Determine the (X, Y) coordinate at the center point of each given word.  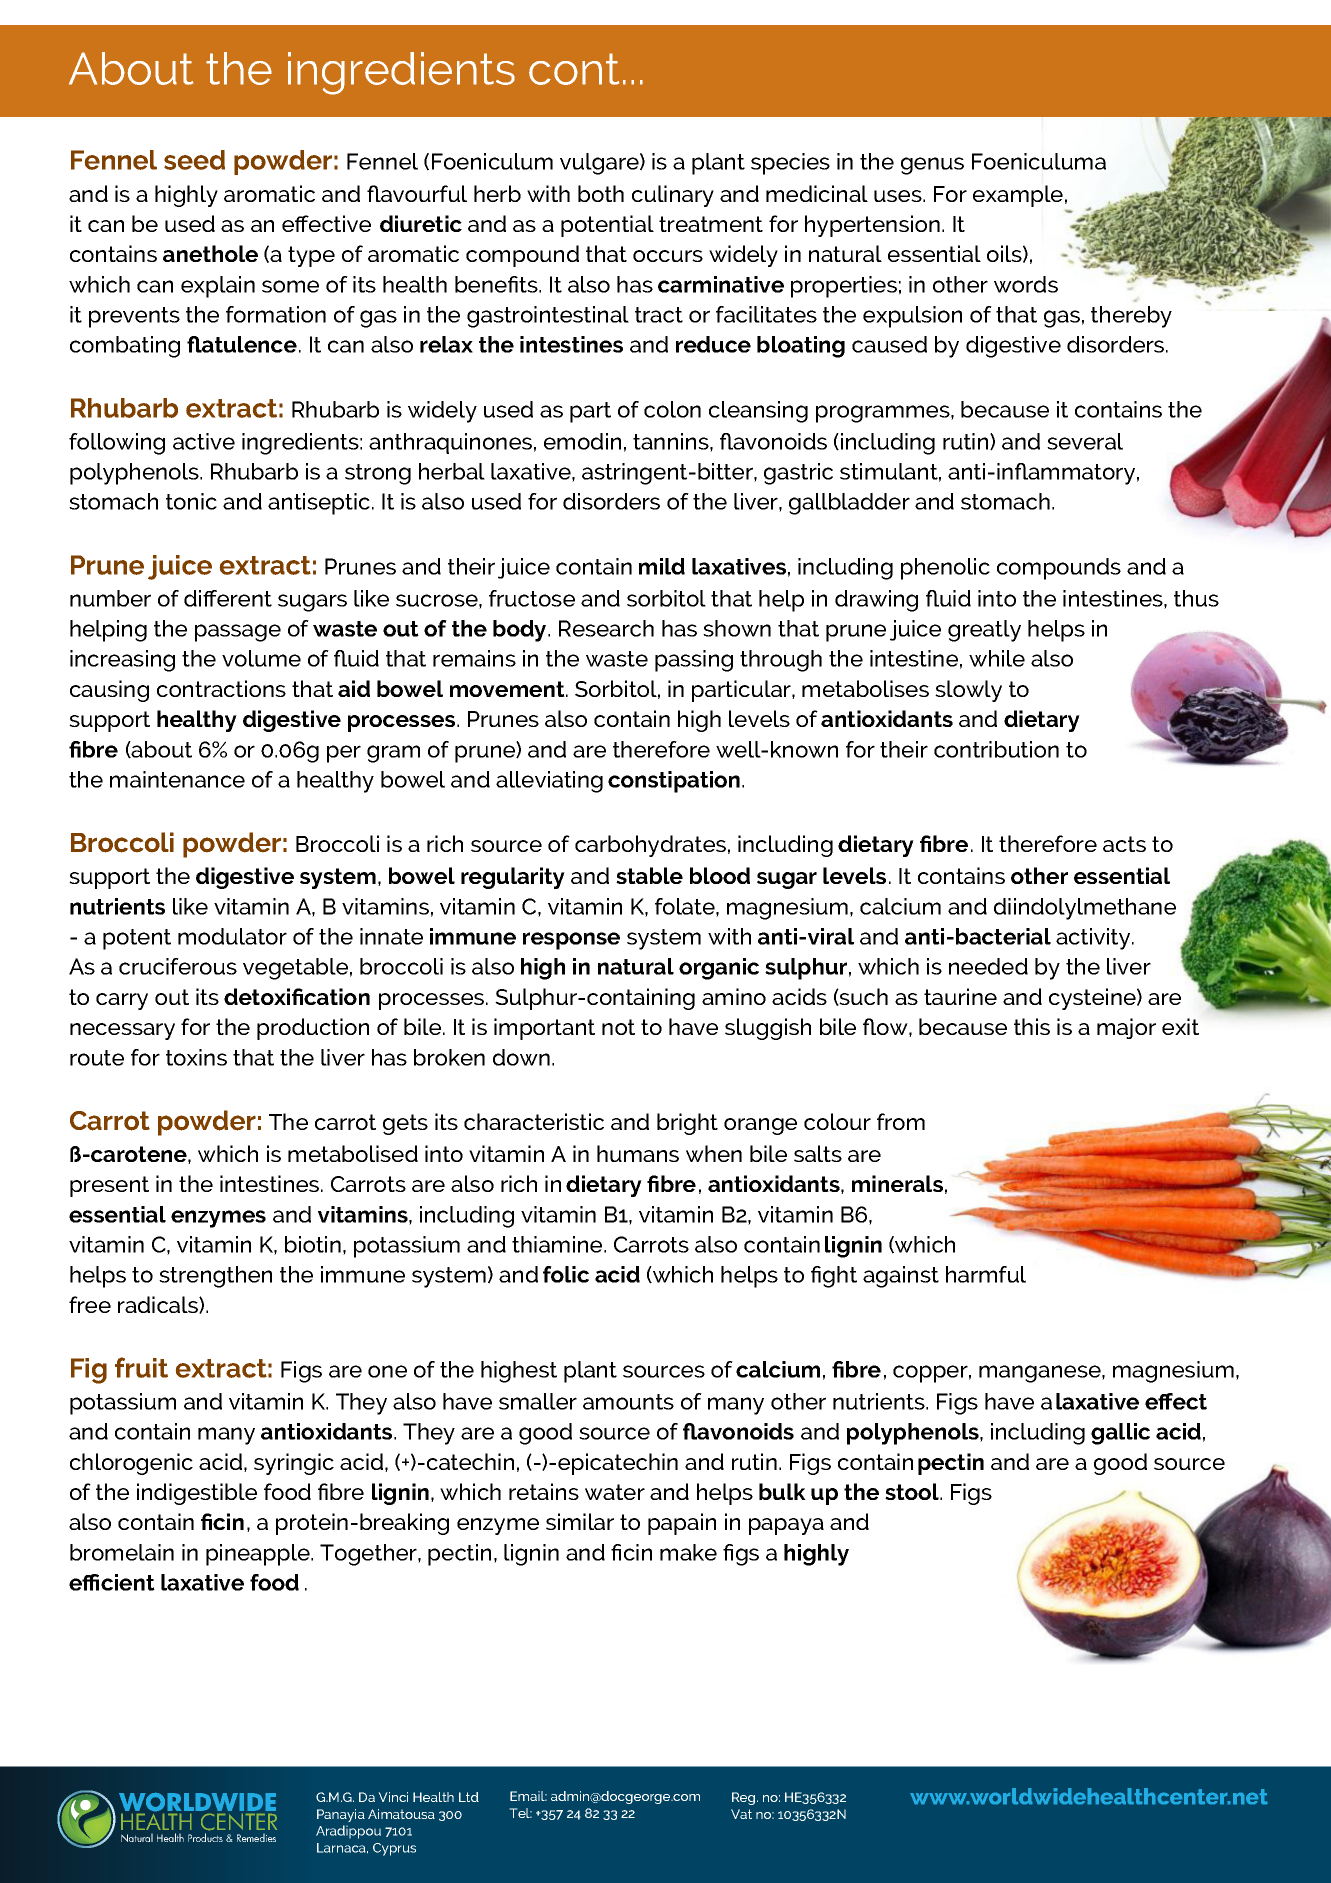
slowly (968, 691)
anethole (210, 253)
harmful (986, 1274)
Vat (741, 1814)
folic (566, 1274)
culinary (673, 196)
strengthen (215, 1277)
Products (205, 1837)
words (1026, 284)
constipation (675, 782)
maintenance (177, 779)
